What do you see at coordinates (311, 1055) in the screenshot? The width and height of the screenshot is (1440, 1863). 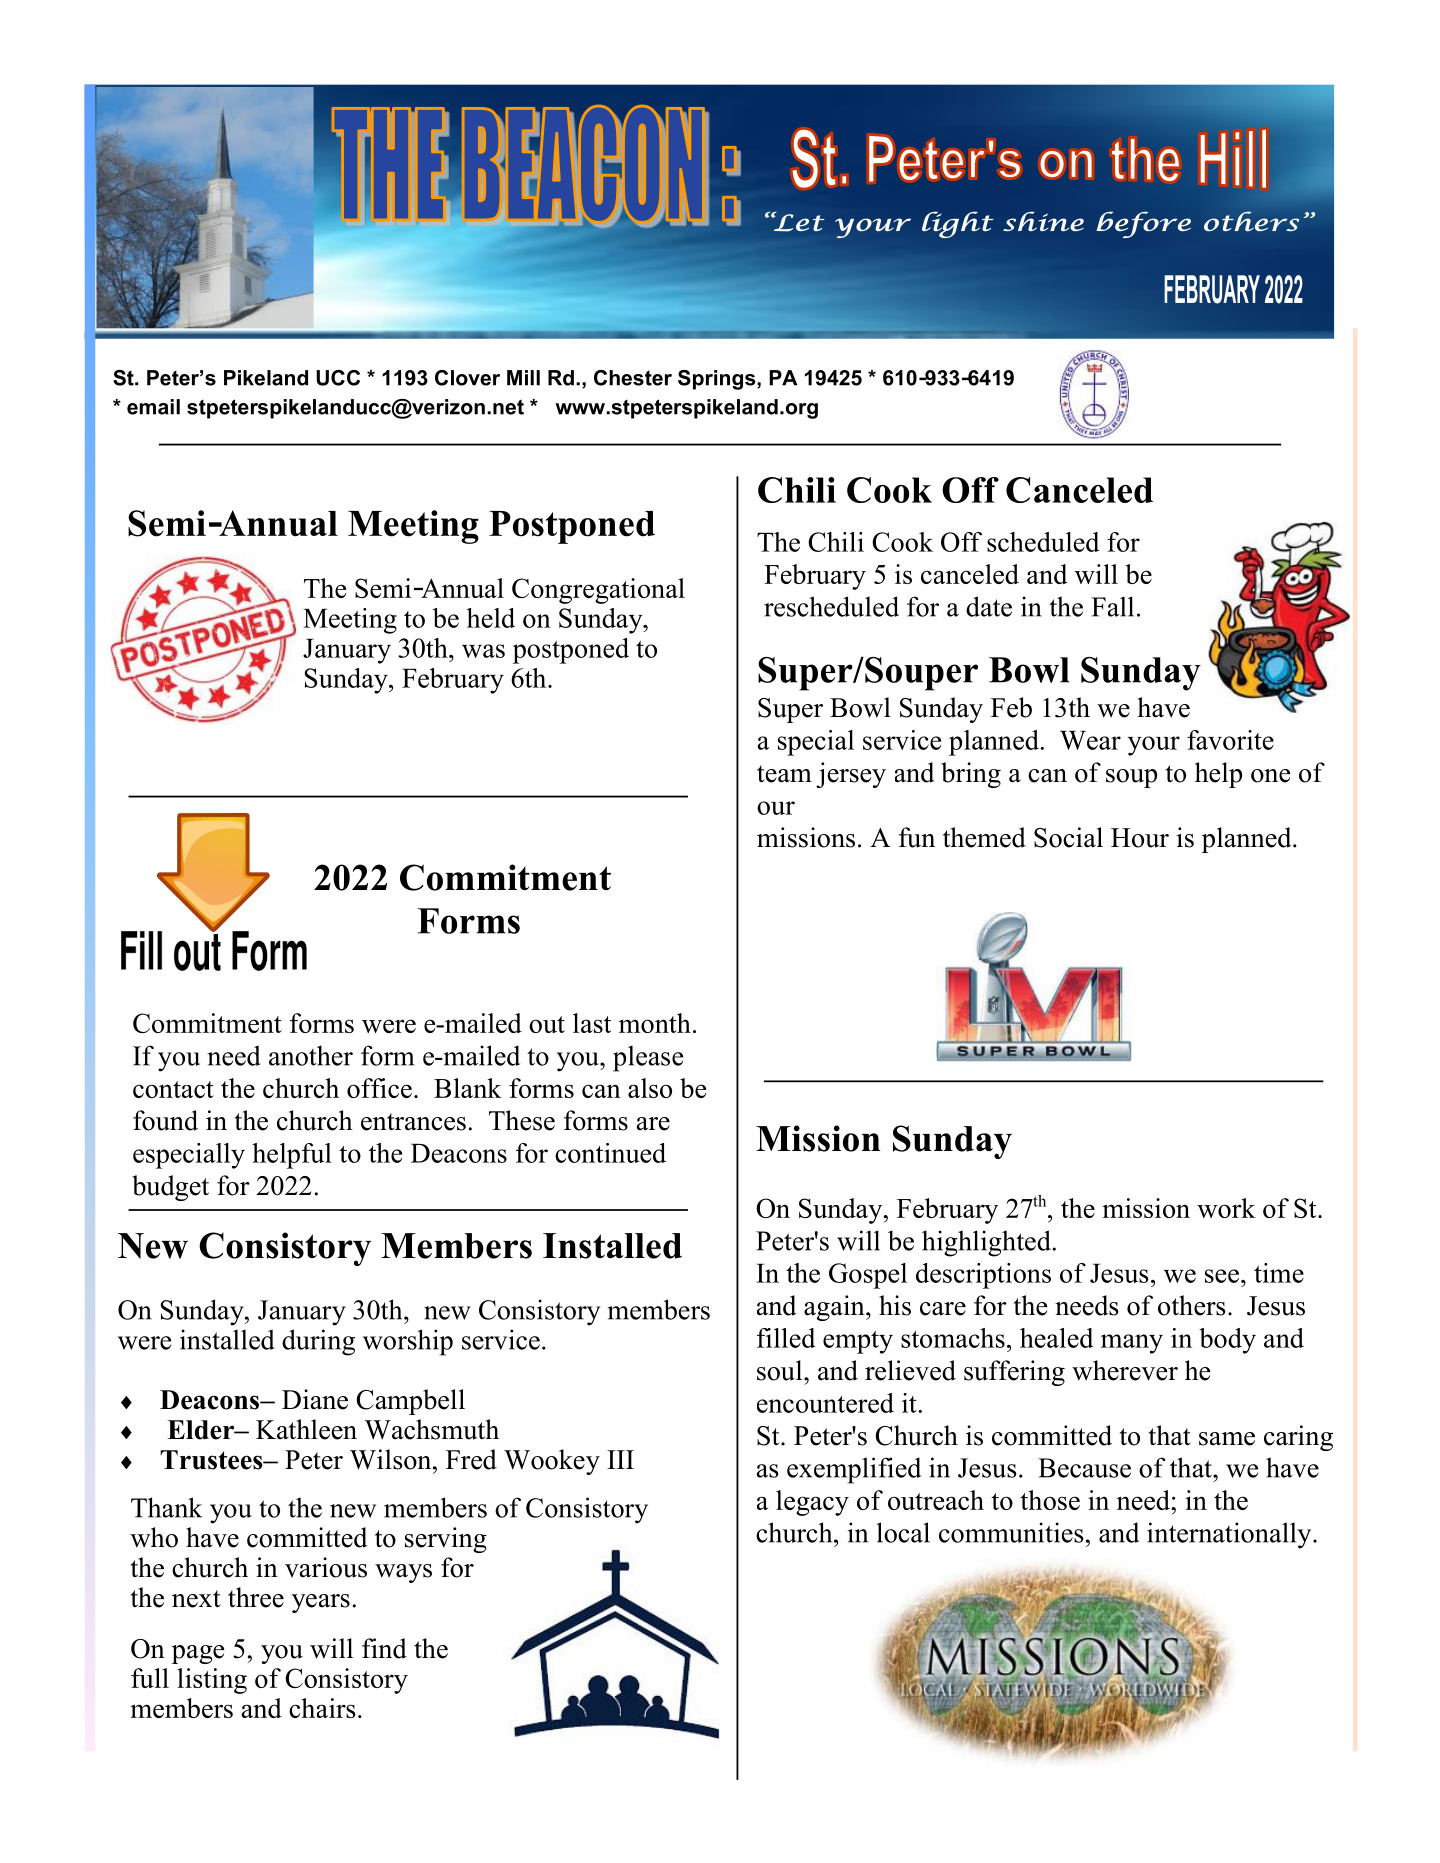 I see `another` at bounding box center [311, 1055].
